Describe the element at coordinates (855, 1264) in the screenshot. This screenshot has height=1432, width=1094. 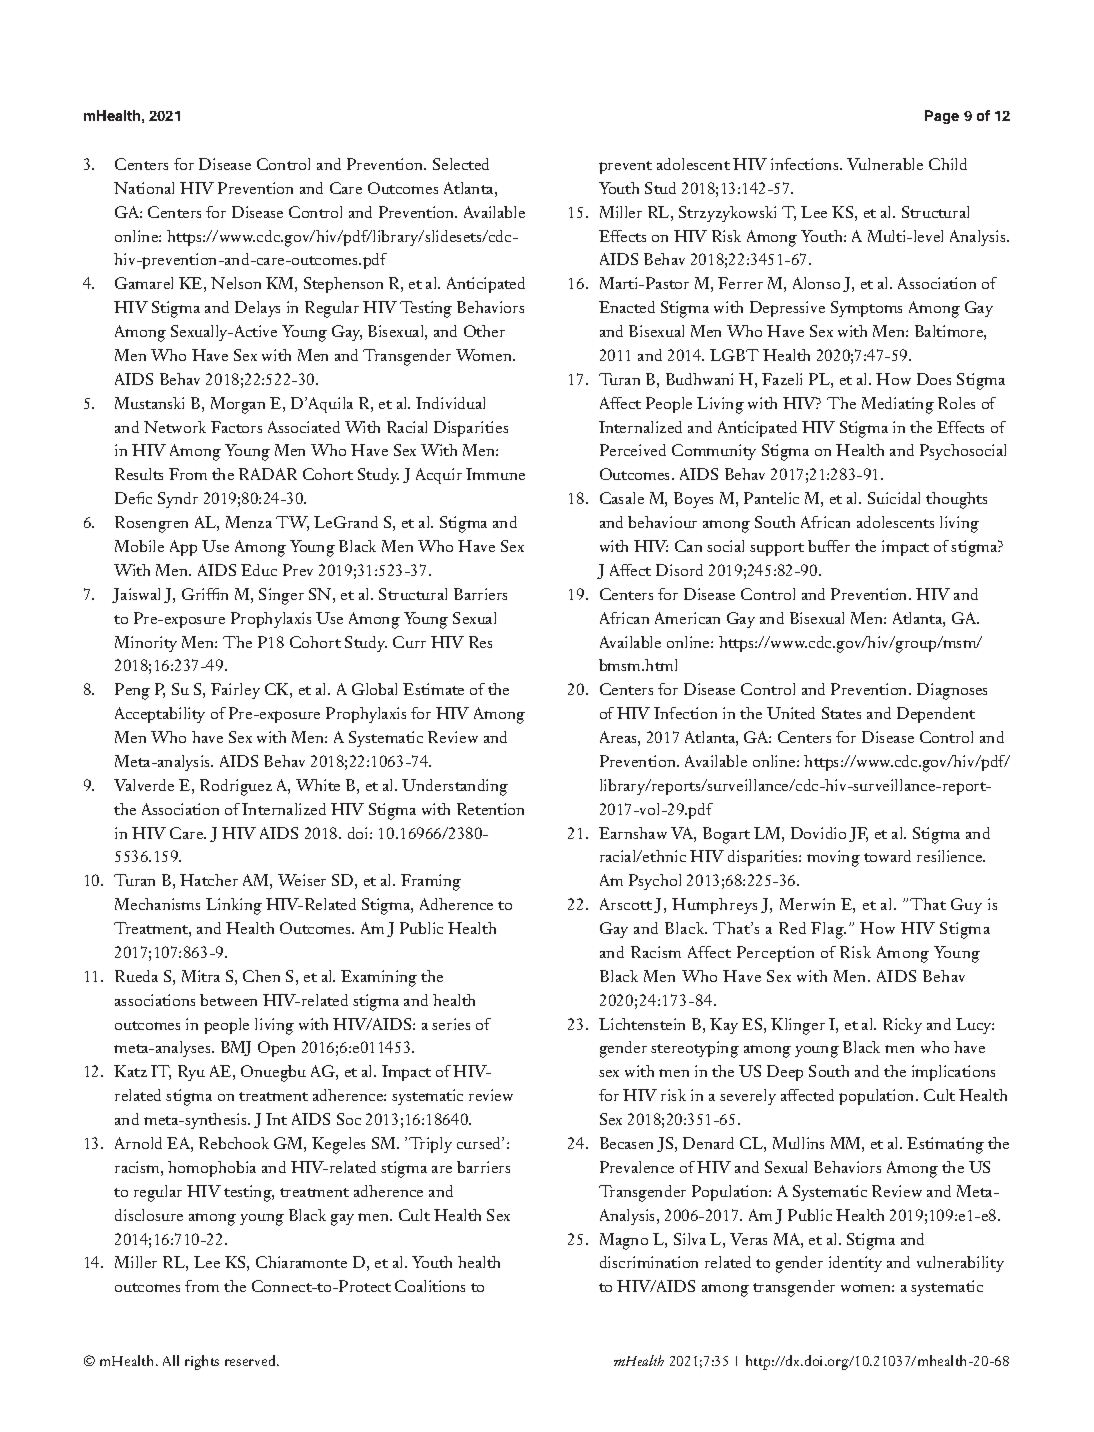
I see `identity` at that location.
